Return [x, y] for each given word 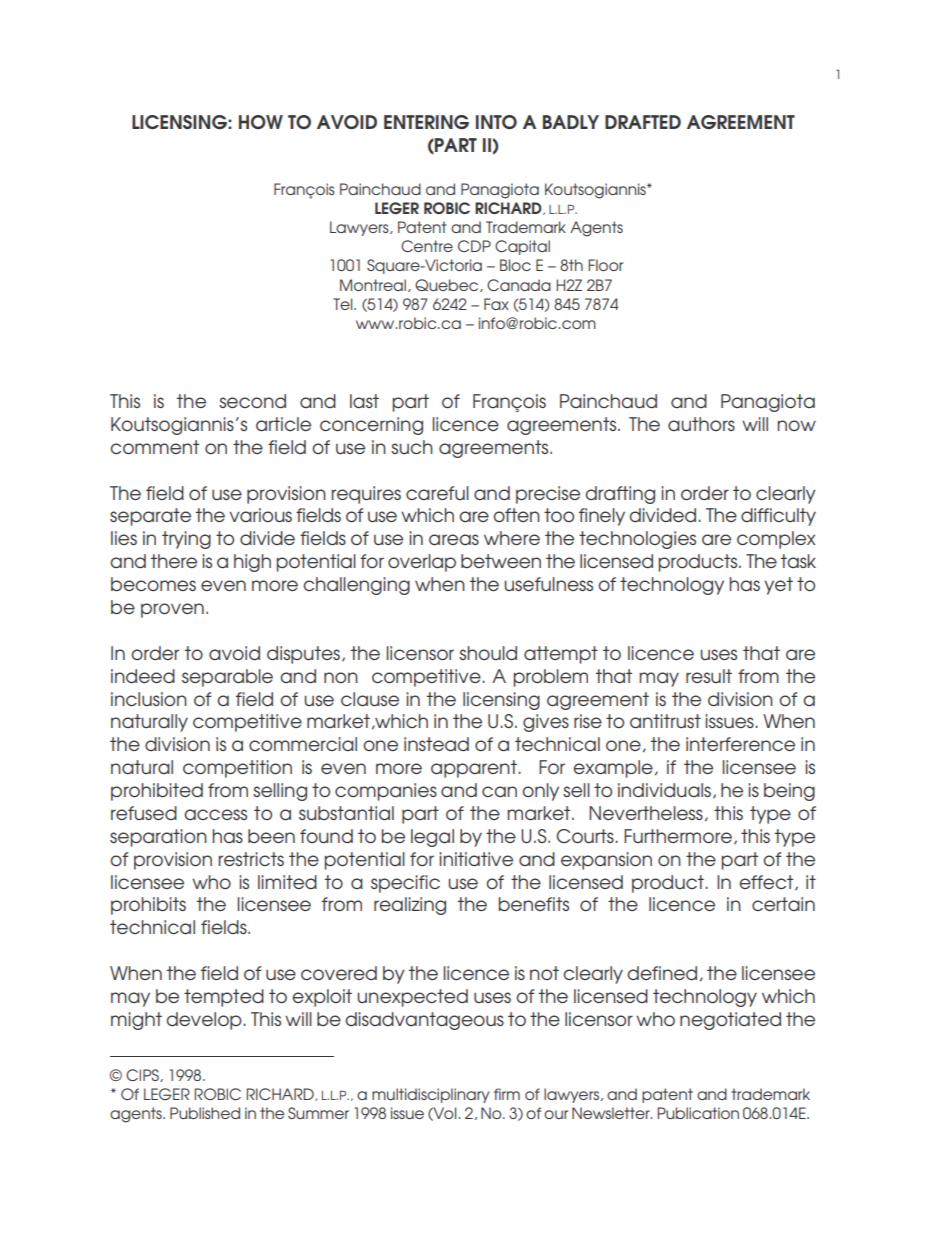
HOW [261, 122]
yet [778, 586]
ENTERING [426, 122]
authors [701, 424]
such [412, 447]
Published [205, 1113]
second [252, 401]
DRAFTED [643, 122]
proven [172, 610]
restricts [251, 859]
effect [767, 882]
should [488, 653]
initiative [476, 859]
